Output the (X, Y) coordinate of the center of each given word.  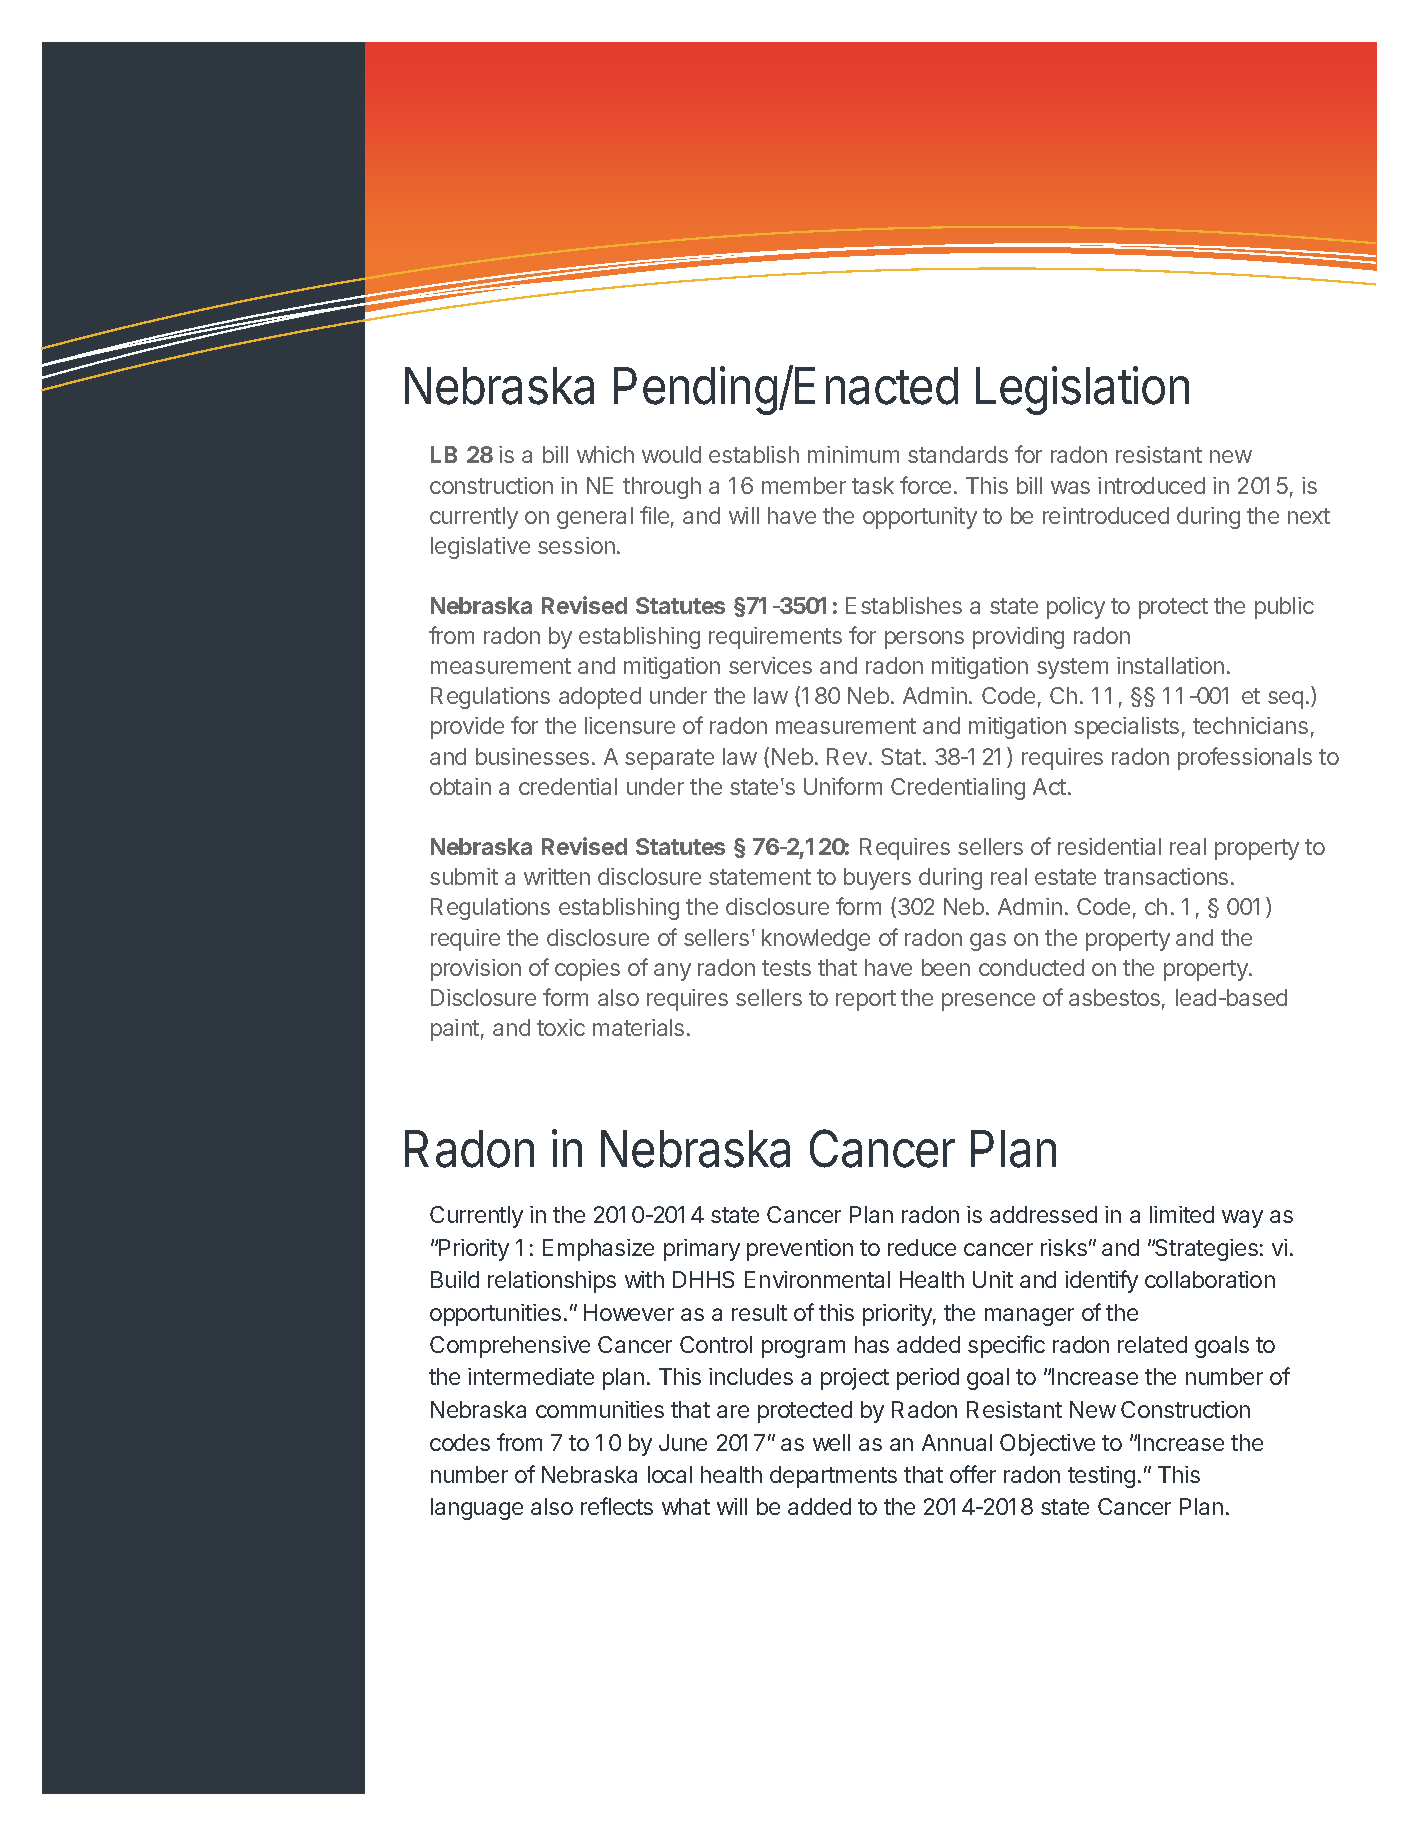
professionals (1245, 758)
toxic (561, 1027)
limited (1182, 1214)
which (605, 454)
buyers (877, 879)
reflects (617, 1506)
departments (833, 1477)
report (866, 1000)
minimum (853, 454)
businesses (532, 756)
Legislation (1082, 390)
